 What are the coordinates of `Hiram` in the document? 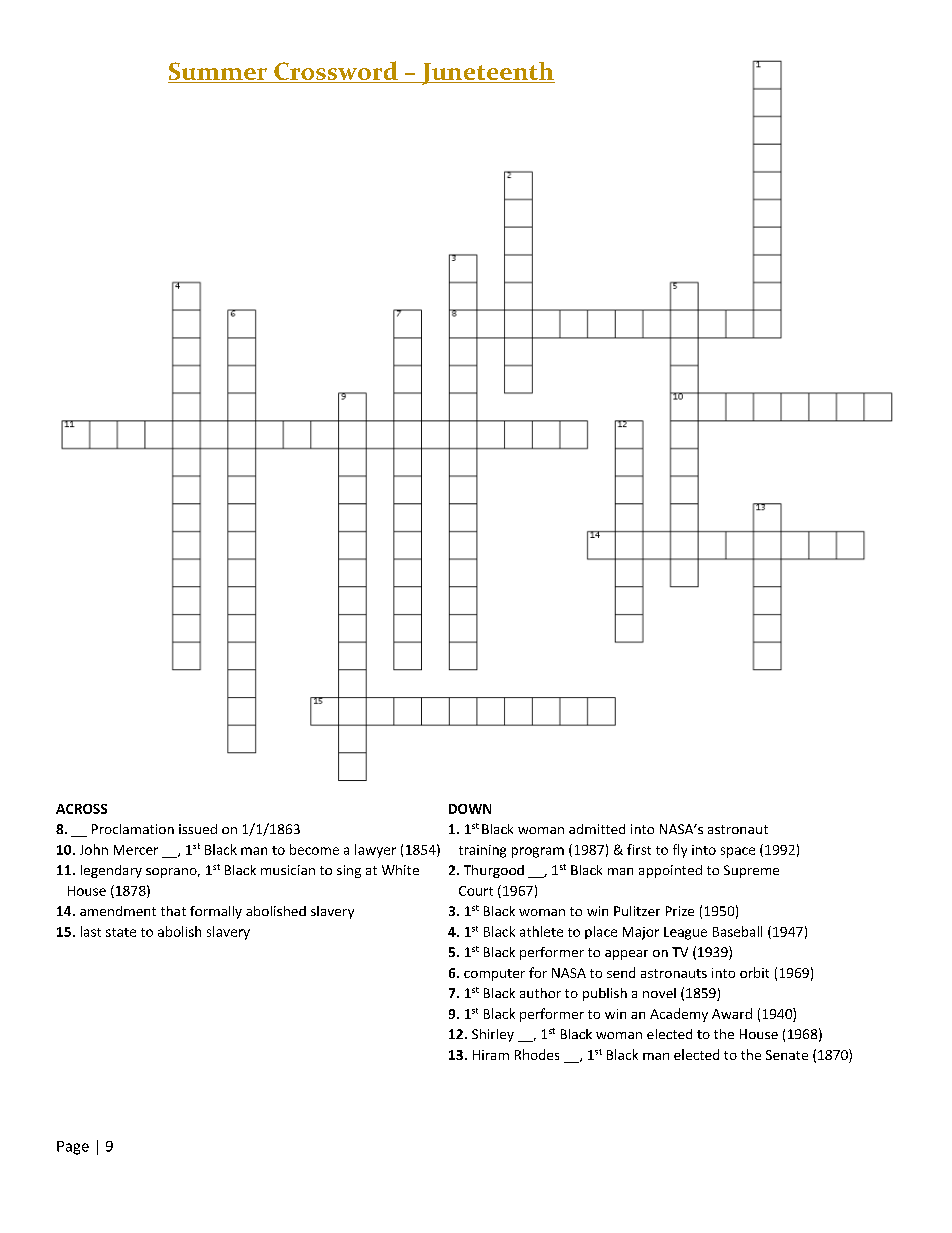 It's located at (491, 1055).
